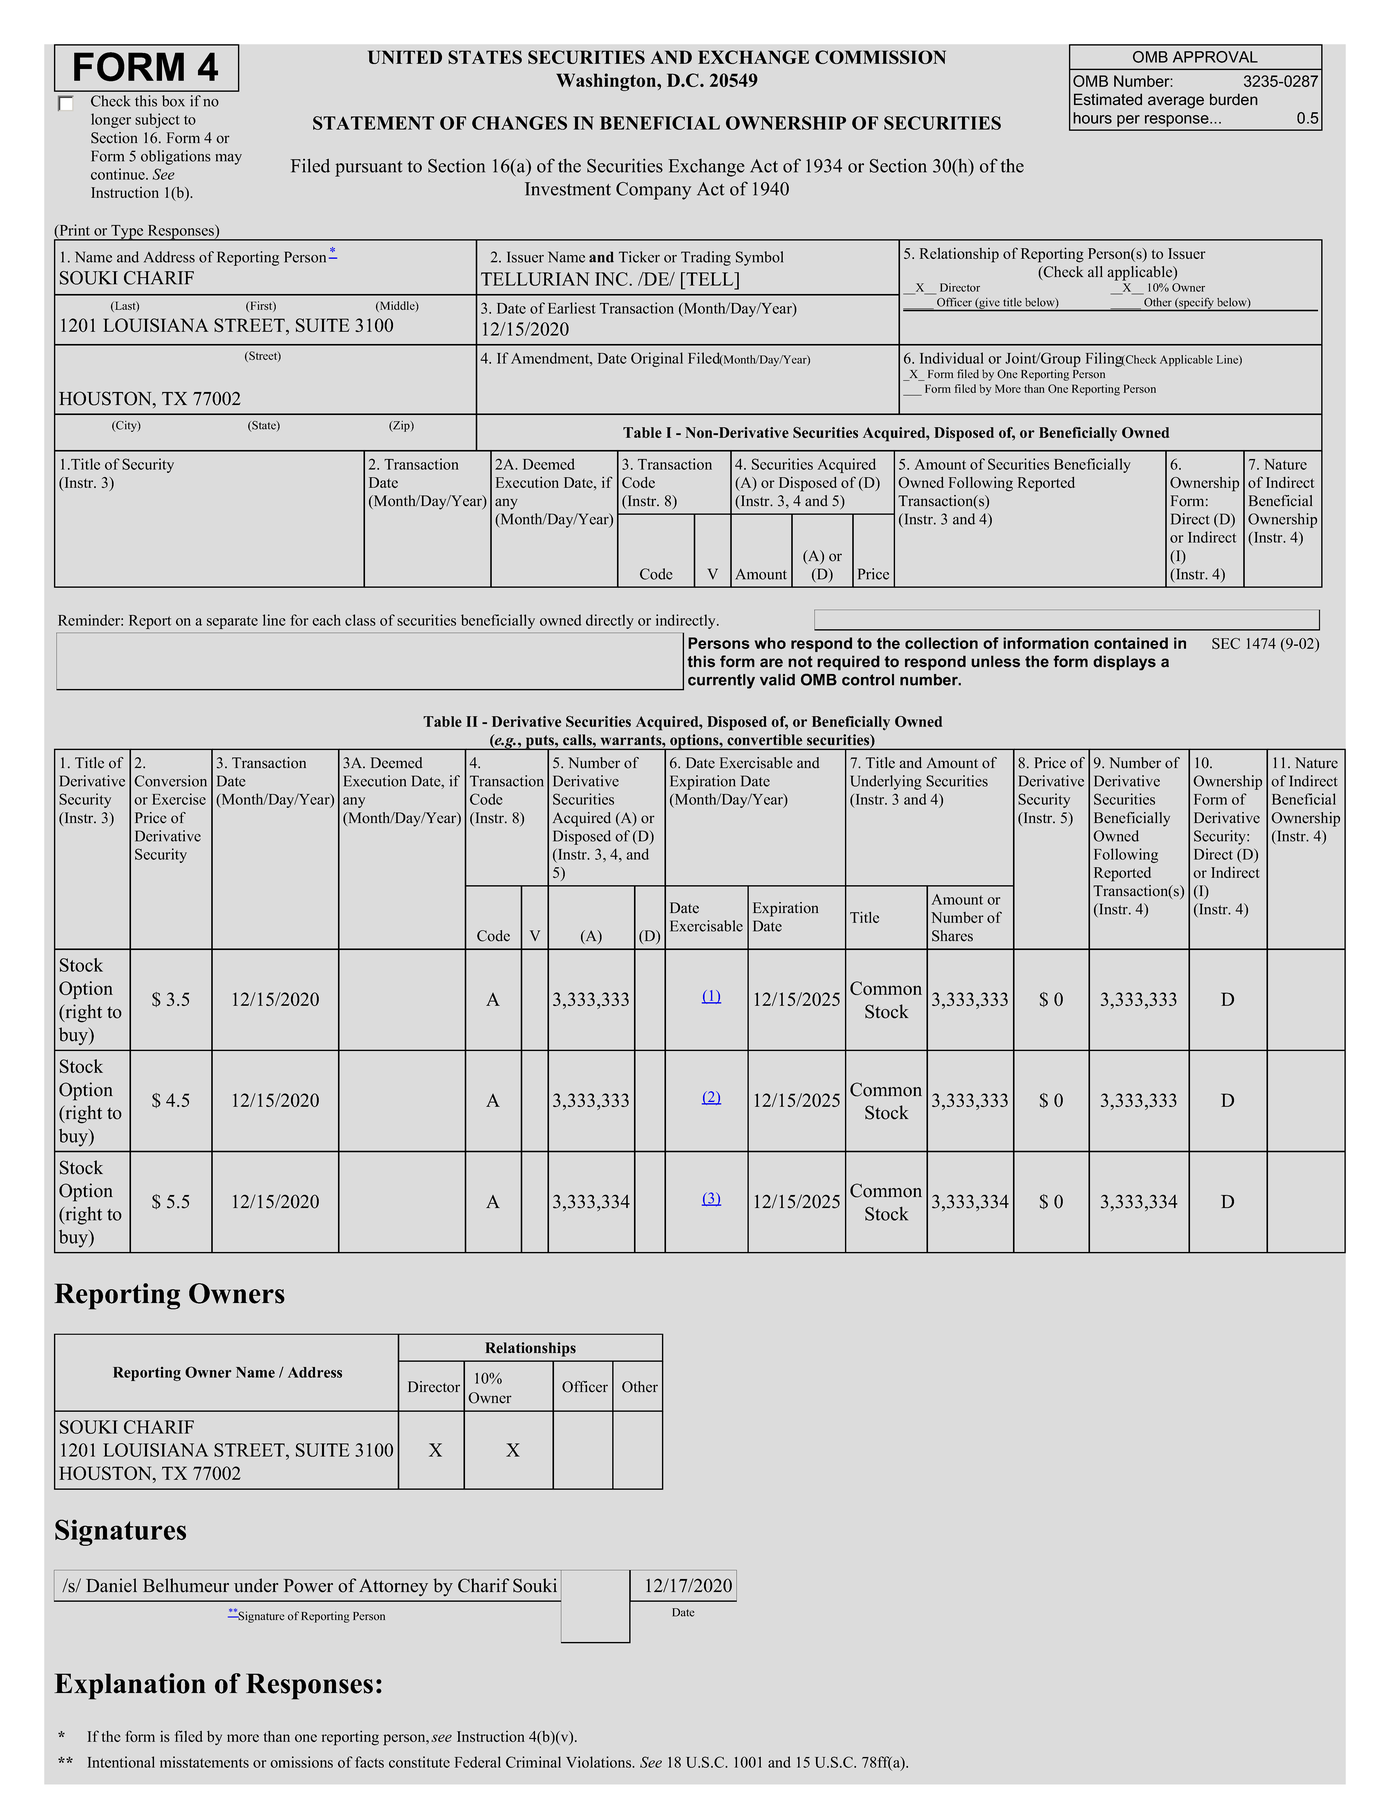  What do you see at coordinates (600, 1762) in the screenshot?
I see `Violations` at bounding box center [600, 1762].
